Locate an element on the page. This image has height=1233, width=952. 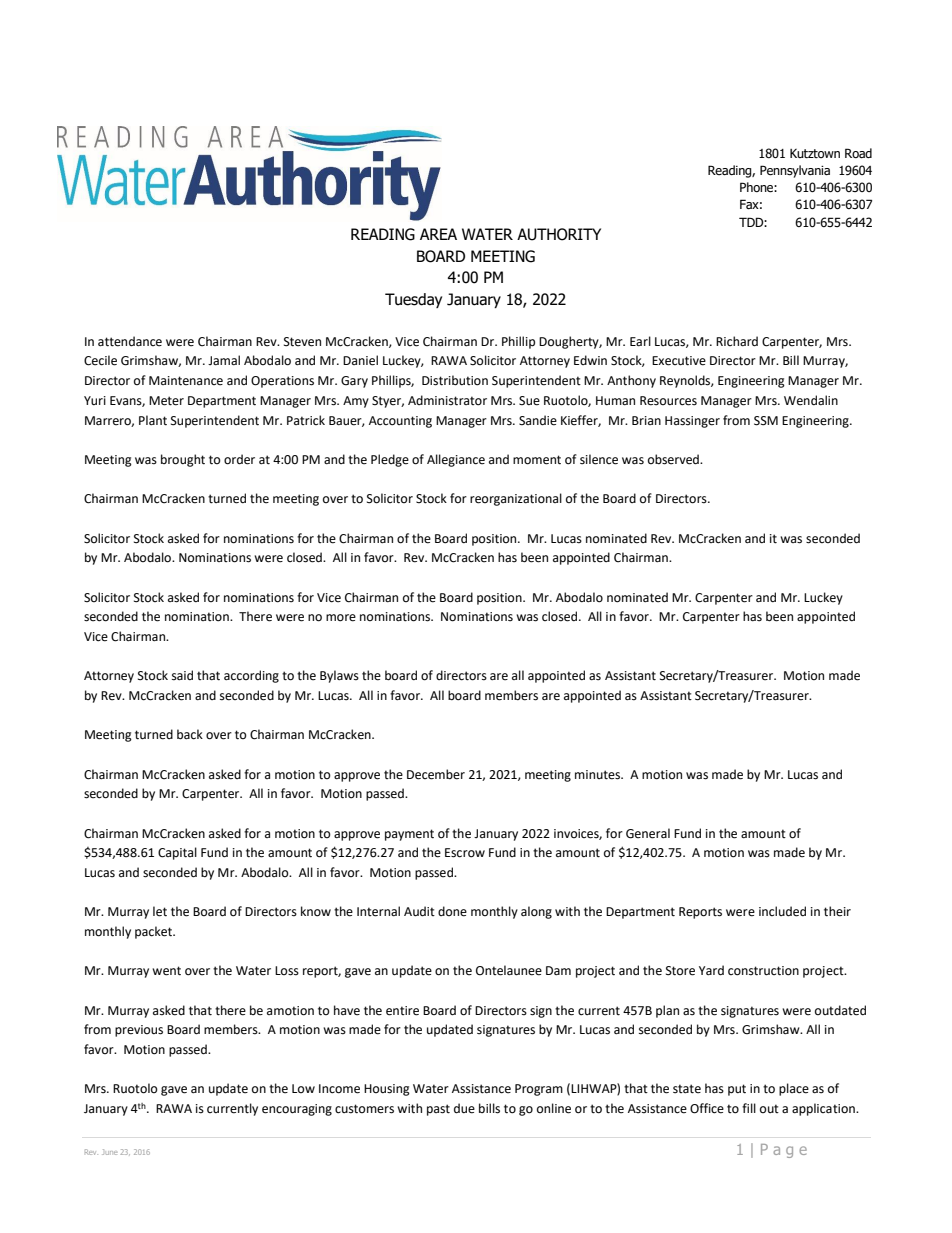
said is located at coordinates (182, 675).
